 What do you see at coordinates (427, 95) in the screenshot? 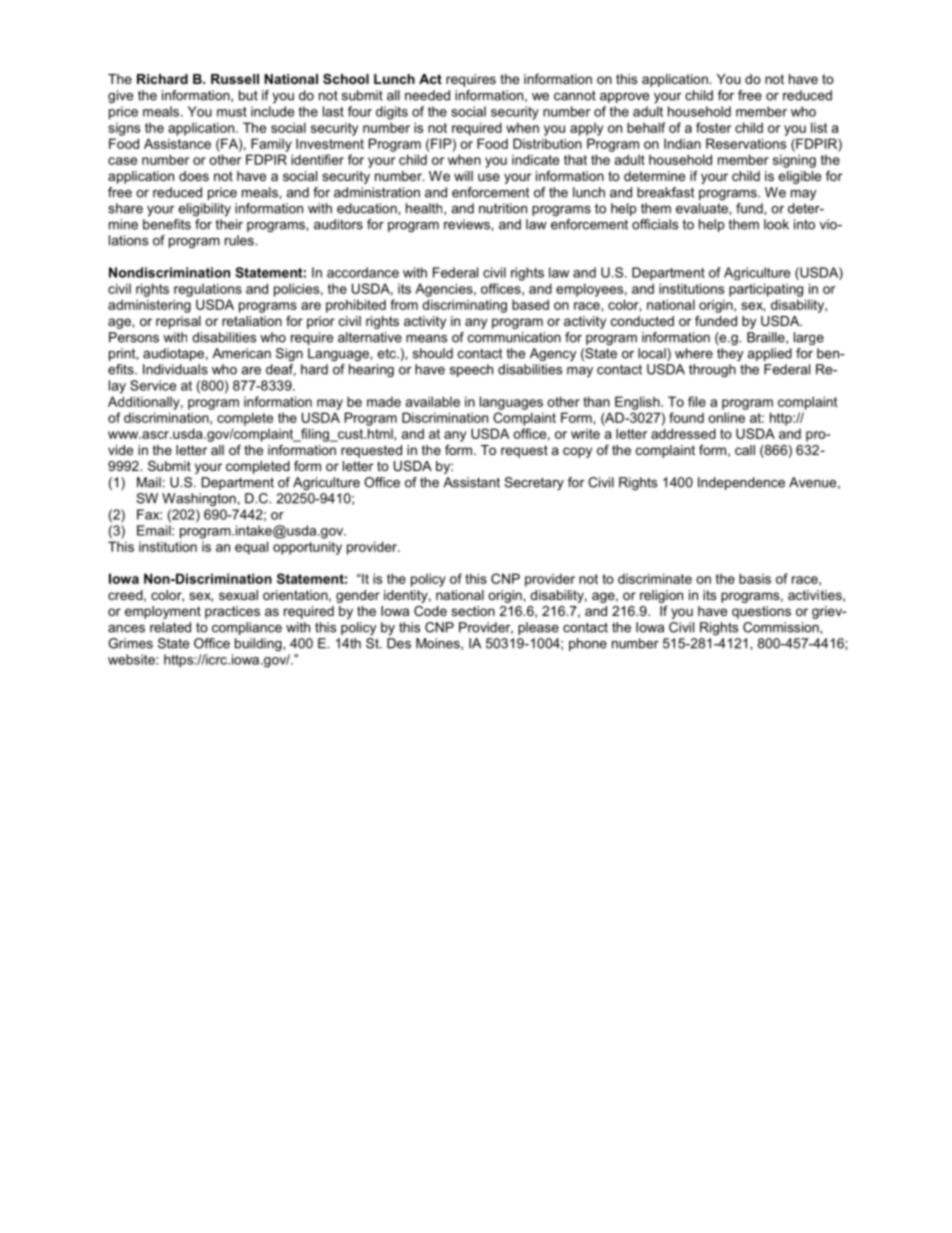
I see `needed` at bounding box center [427, 95].
